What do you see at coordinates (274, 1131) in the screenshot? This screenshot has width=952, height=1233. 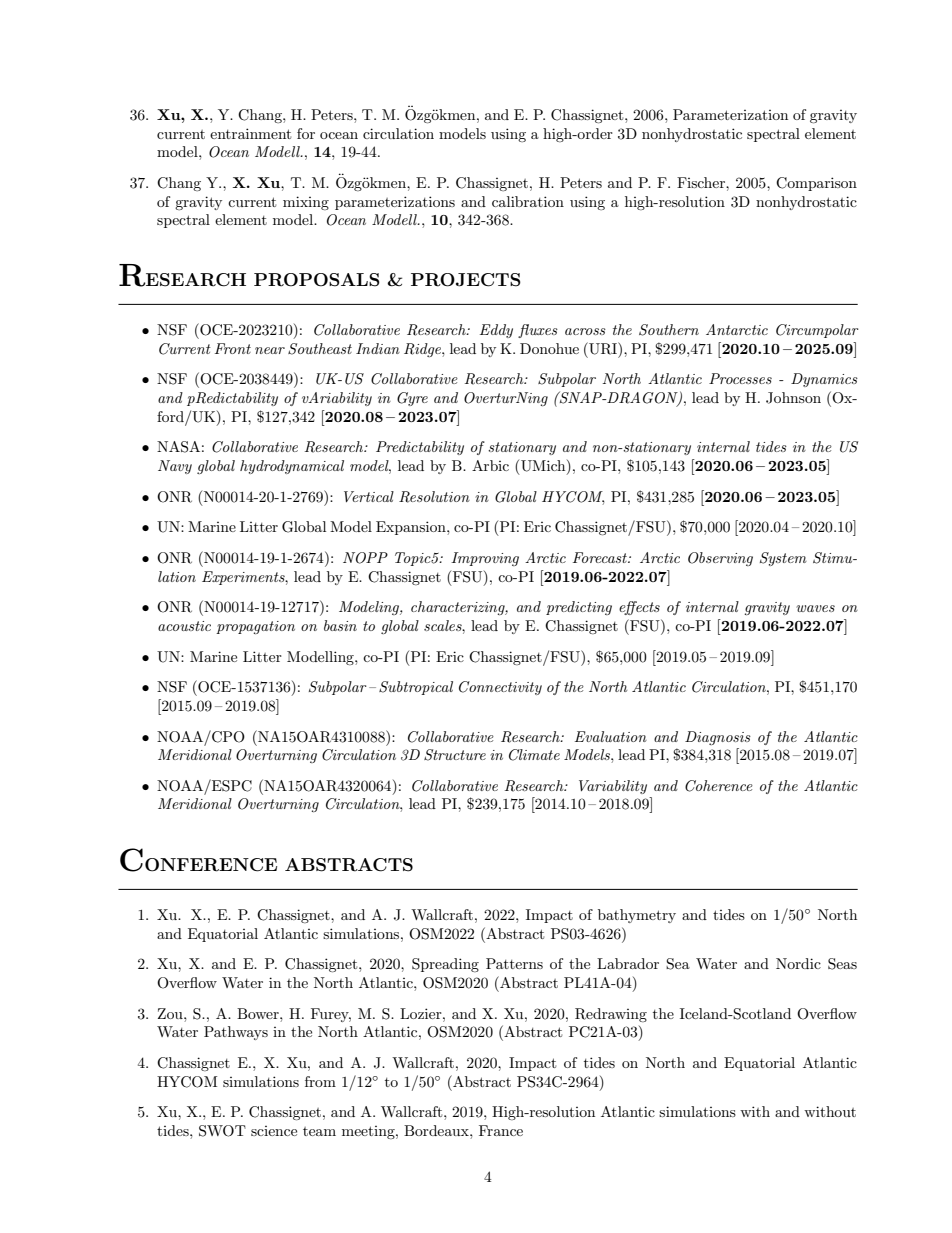 I see `science` at bounding box center [274, 1131].
